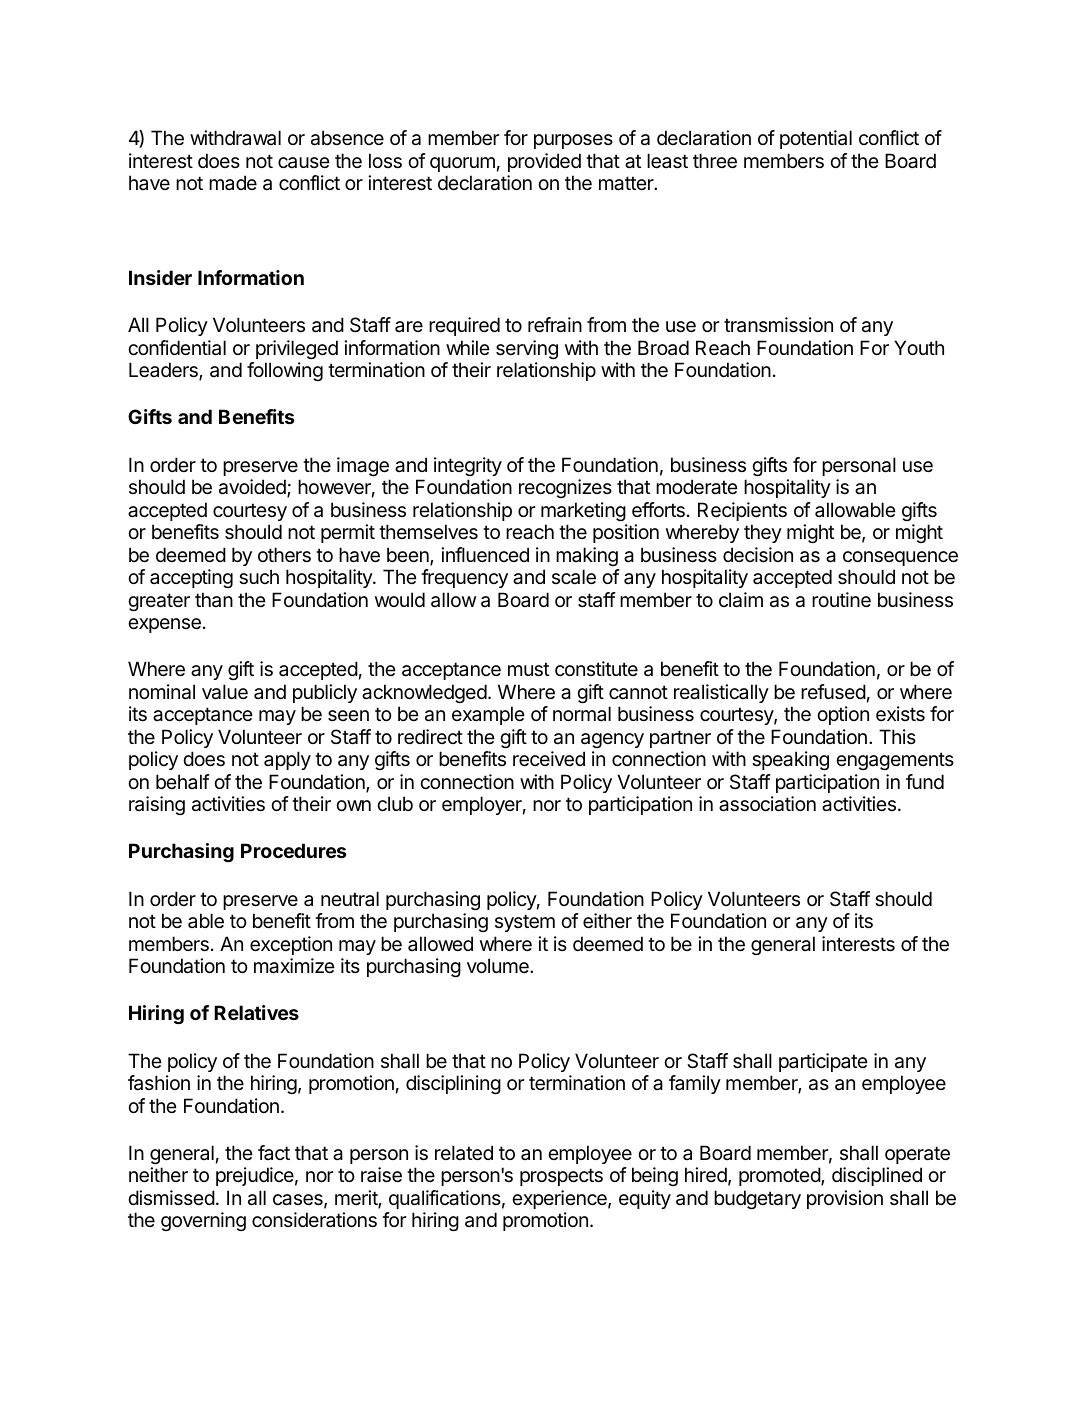 This document has height=1406, width=1086. Describe the element at coordinates (233, 182) in the document. I see `made` at that location.
